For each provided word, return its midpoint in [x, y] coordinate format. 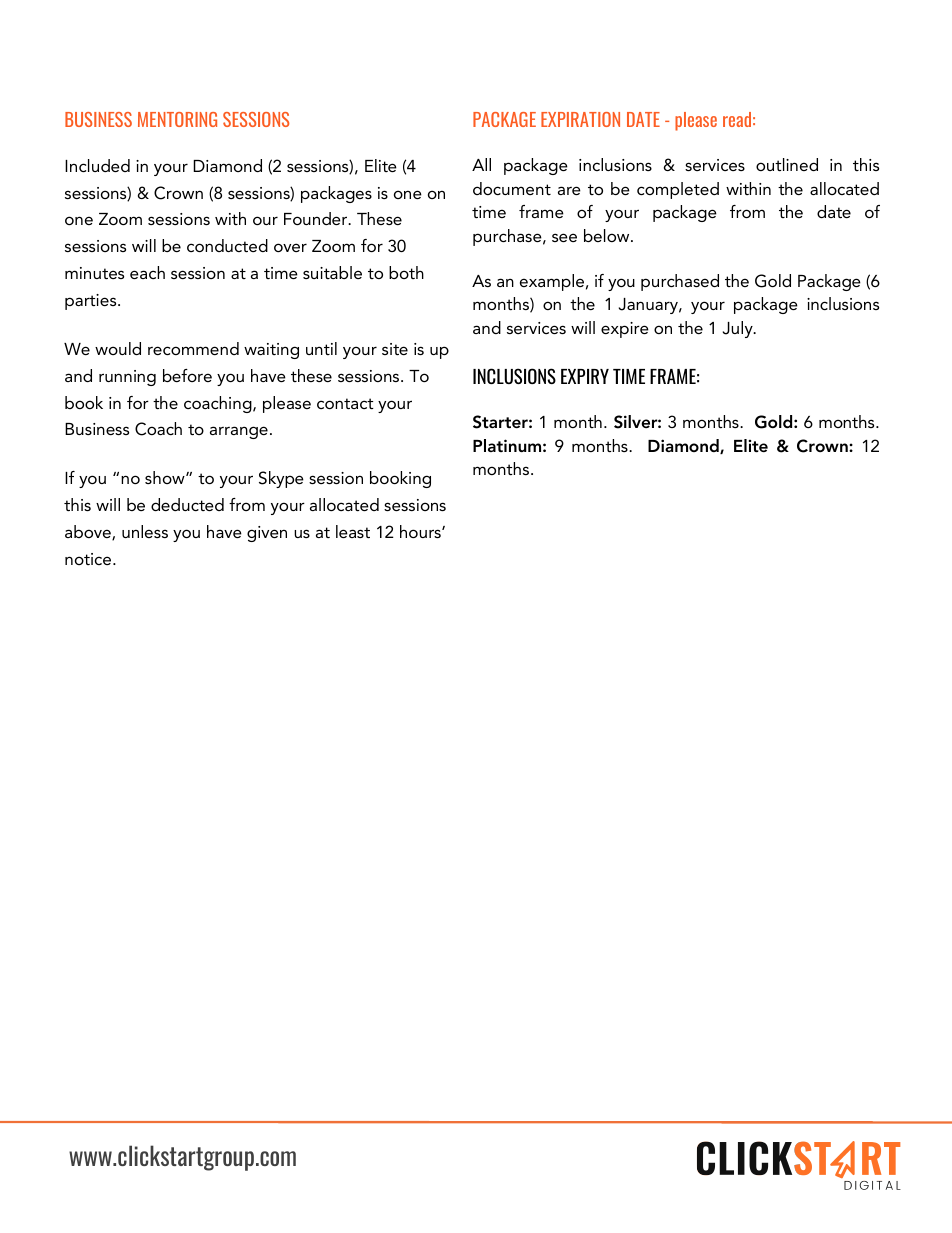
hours [421, 531]
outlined [787, 164]
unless [145, 531]
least [353, 531]
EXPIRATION [580, 119]
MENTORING [177, 119]
